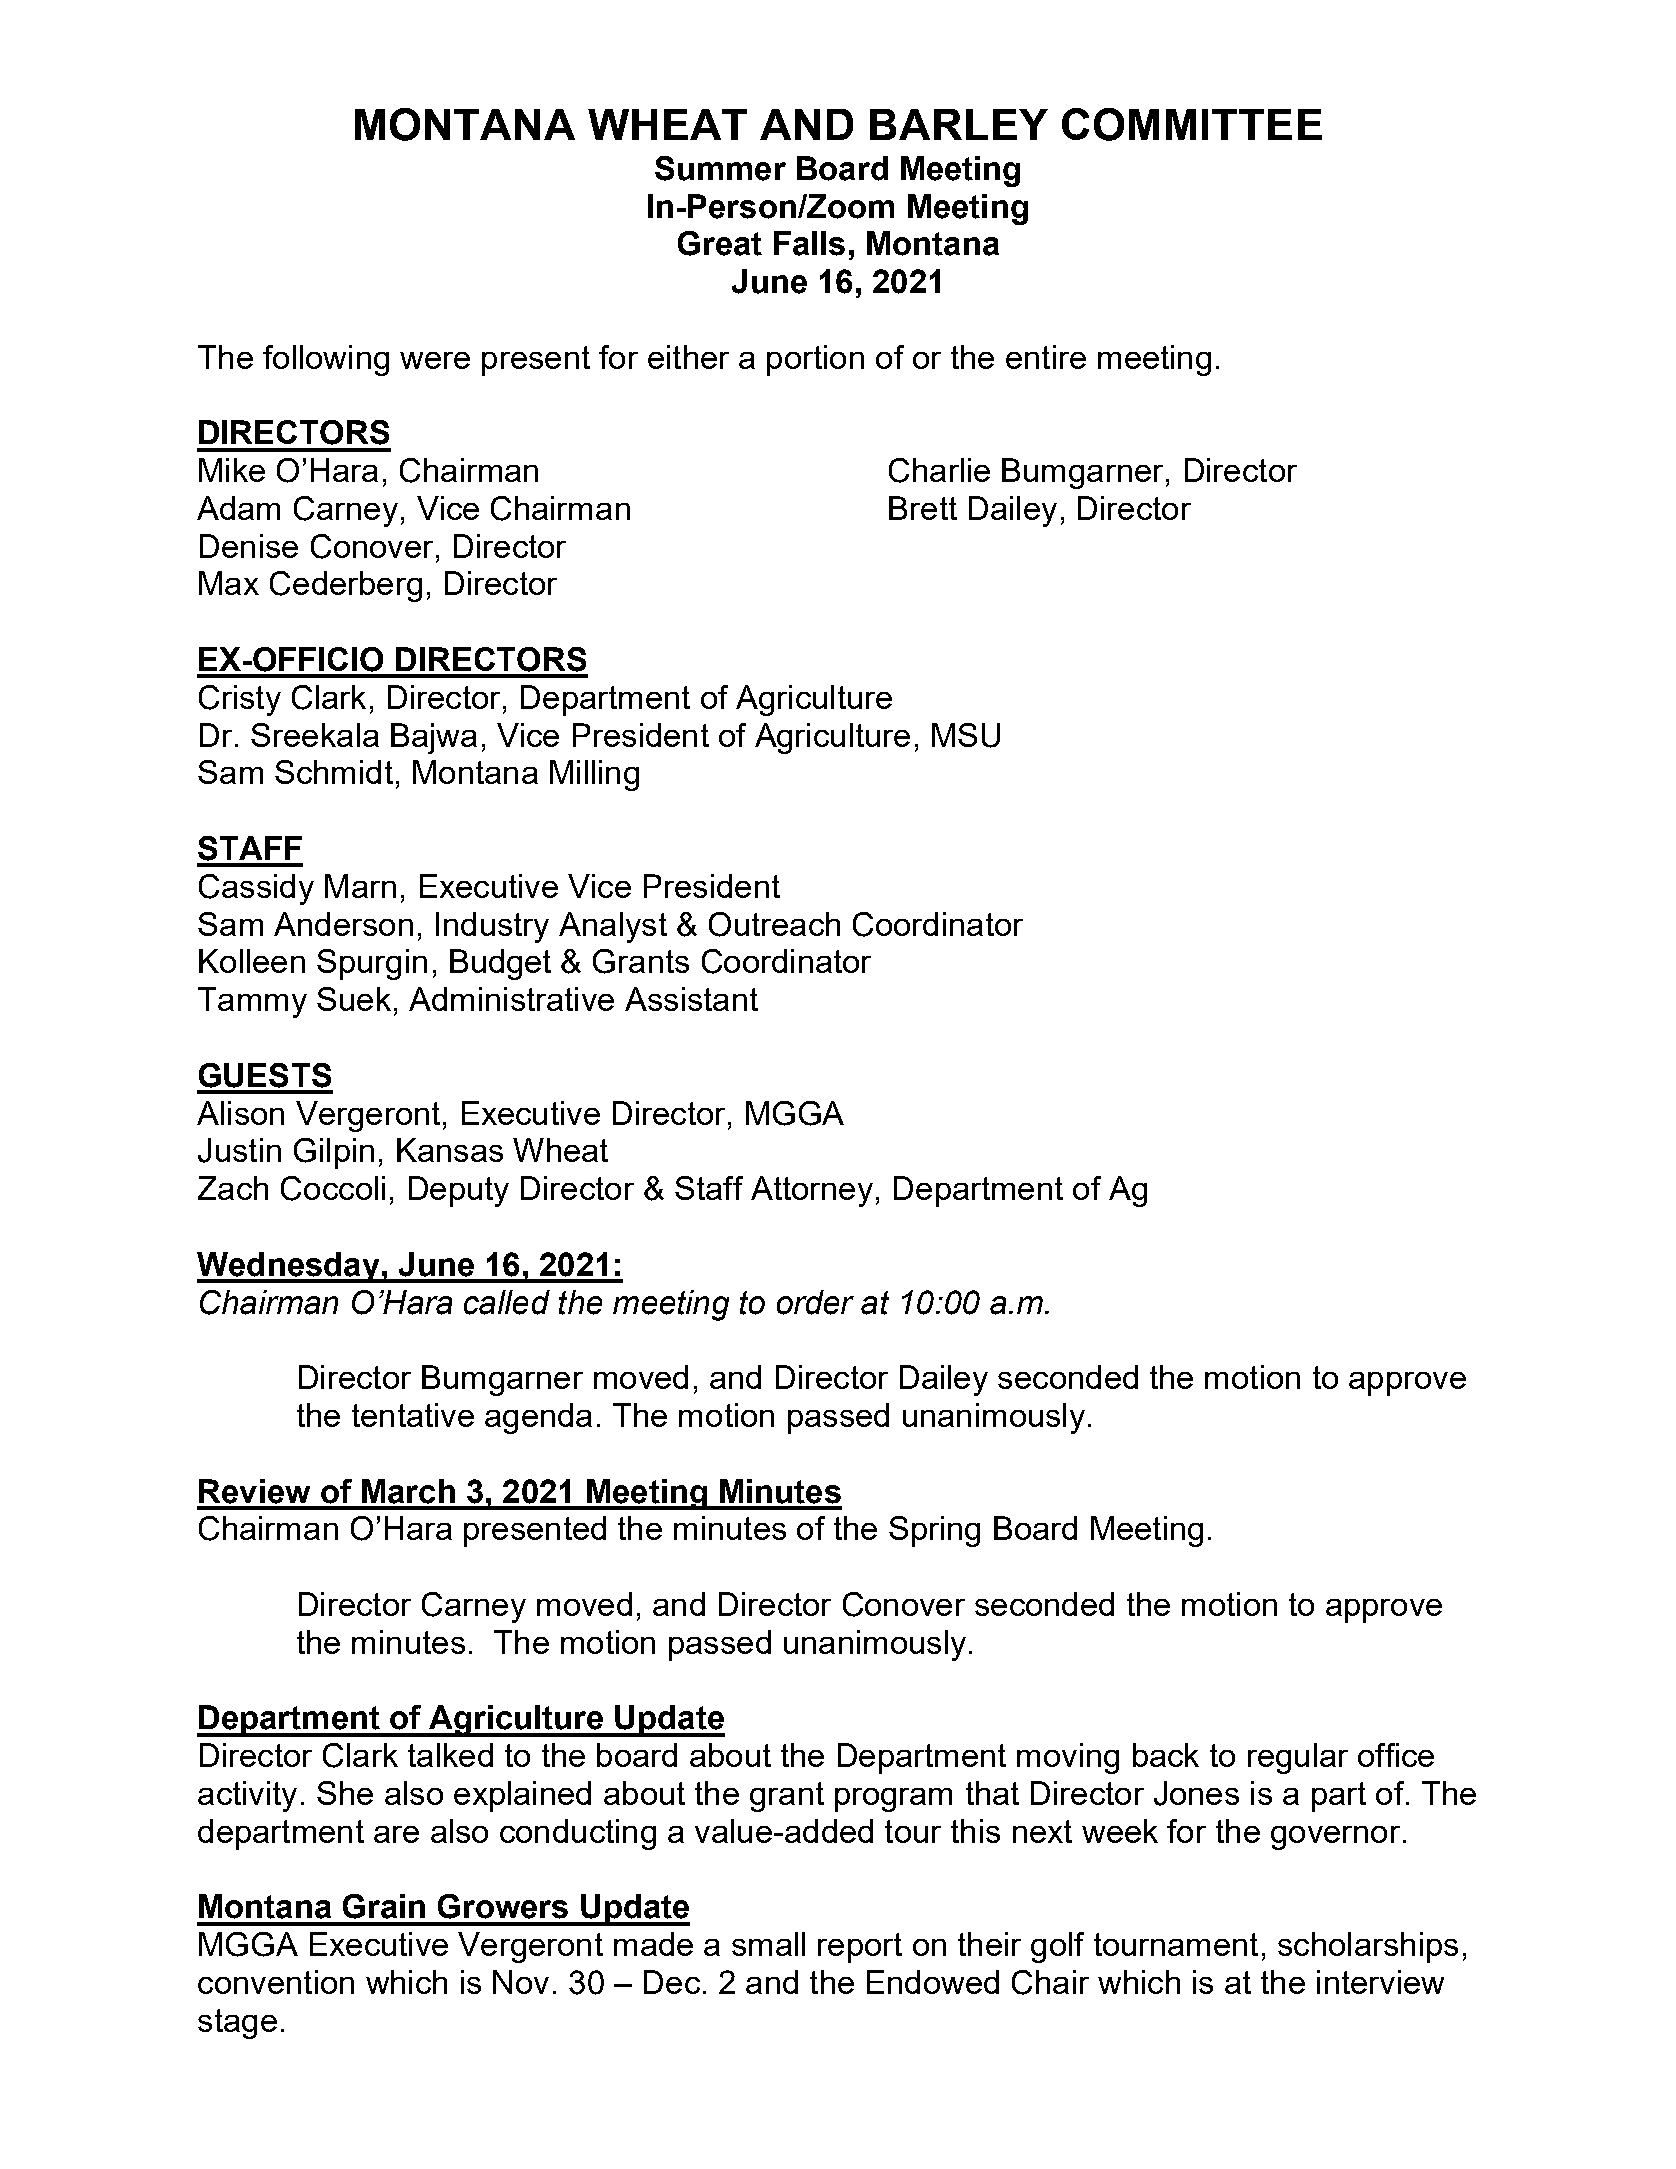 The height and width of the page is (2169, 1676). What do you see at coordinates (966, 735) in the page?
I see `MSU` at bounding box center [966, 735].
